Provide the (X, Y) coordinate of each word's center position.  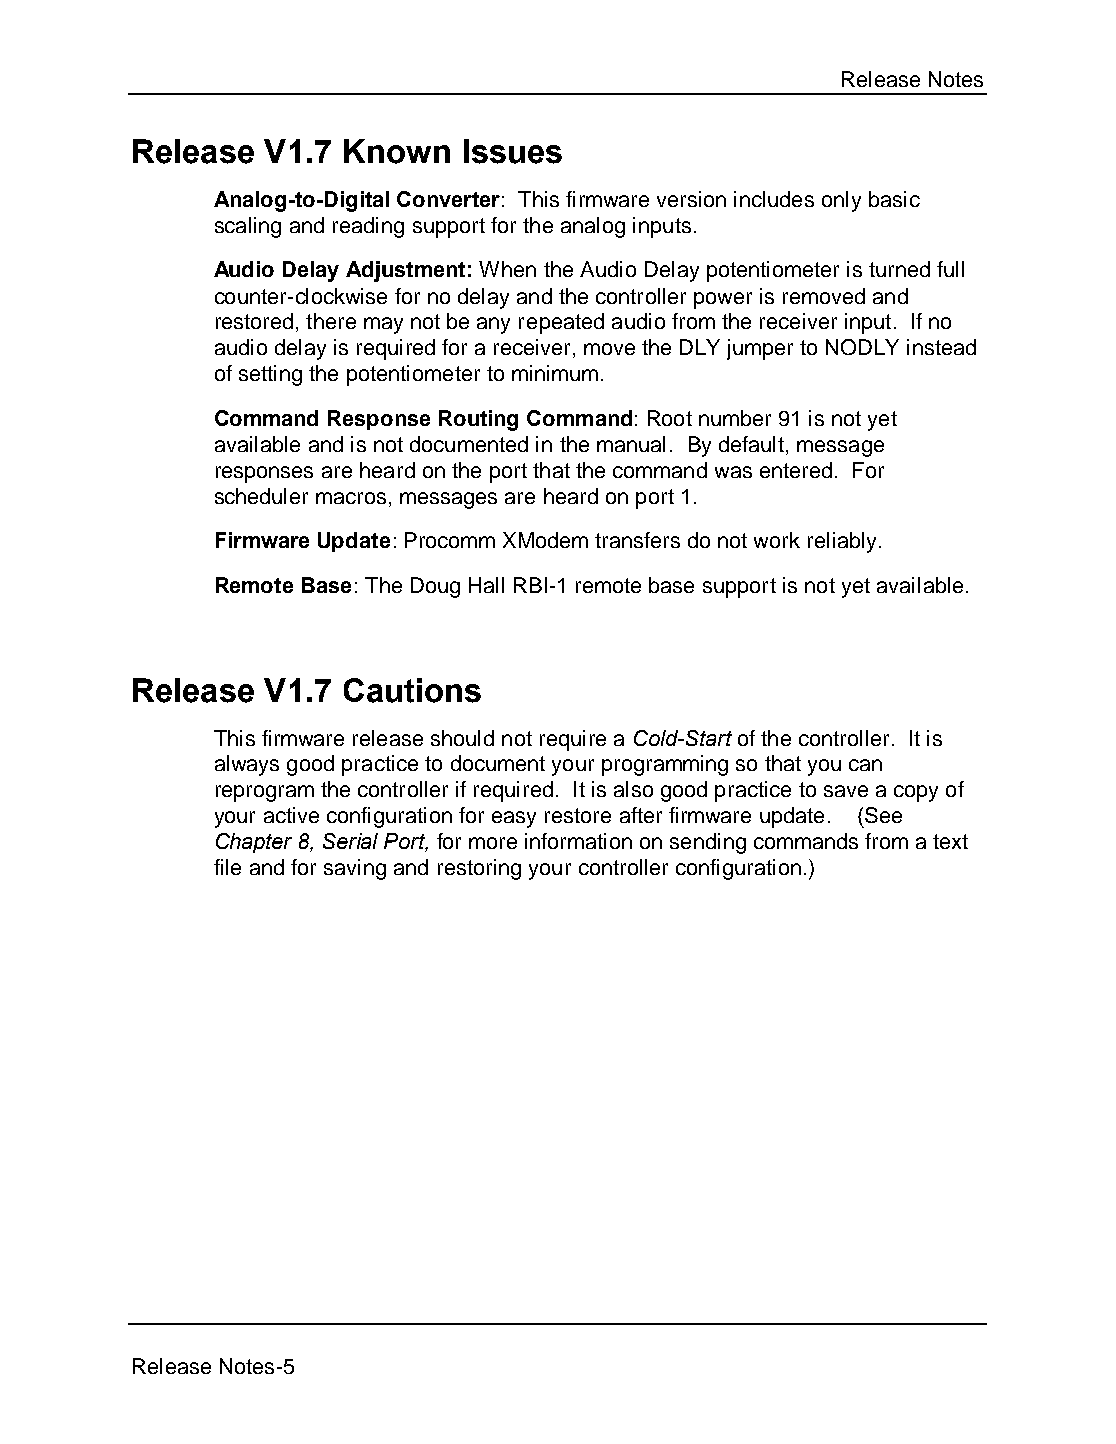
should (462, 738)
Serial (350, 841)
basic (894, 199)
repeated (561, 323)
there (331, 321)
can (865, 765)
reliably (844, 542)
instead (941, 347)
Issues (513, 151)
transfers (637, 540)
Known (397, 151)
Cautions (412, 690)
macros (351, 498)
